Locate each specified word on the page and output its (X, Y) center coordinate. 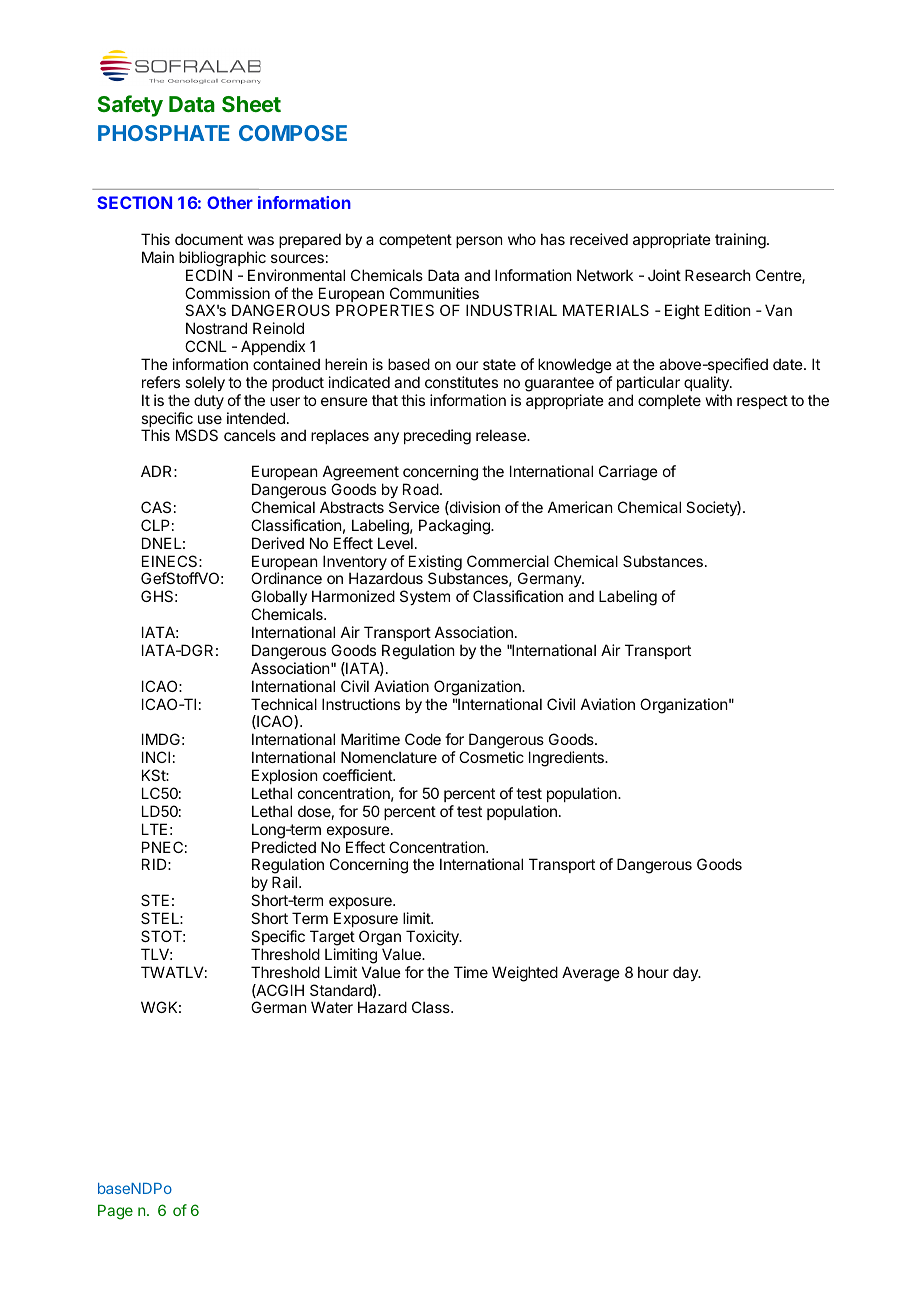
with (719, 400)
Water (332, 1007)
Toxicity (433, 937)
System (425, 597)
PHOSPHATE (164, 133)
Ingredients (567, 759)
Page (115, 1212)
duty (209, 401)
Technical (284, 704)
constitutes (461, 382)
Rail (286, 882)
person (479, 242)
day (686, 973)
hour (653, 972)
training (740, 241)
